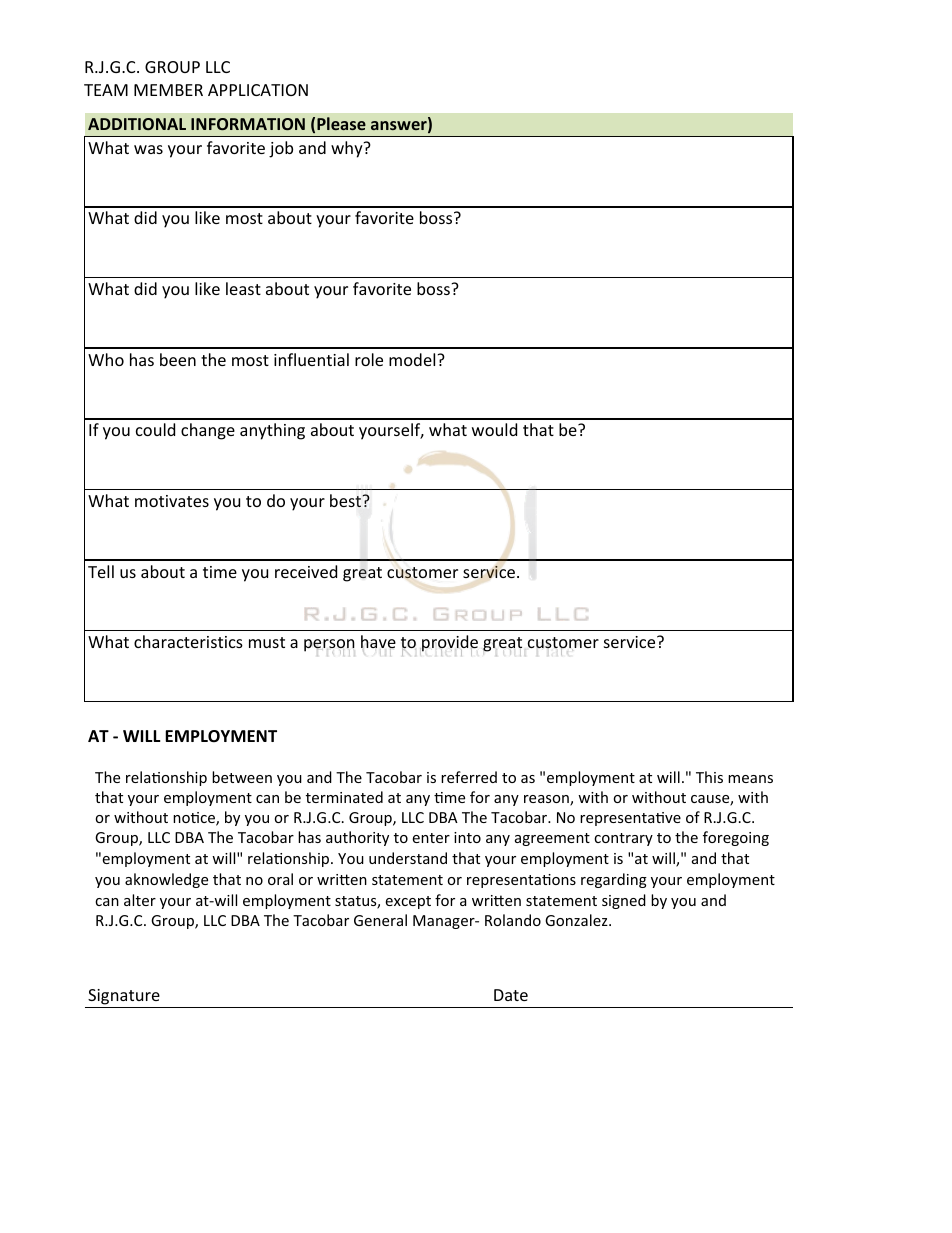 The width and height of the page is (952, 1233). Describe the element at coordinates (413, 359) in the page. I see `model` at that location.
